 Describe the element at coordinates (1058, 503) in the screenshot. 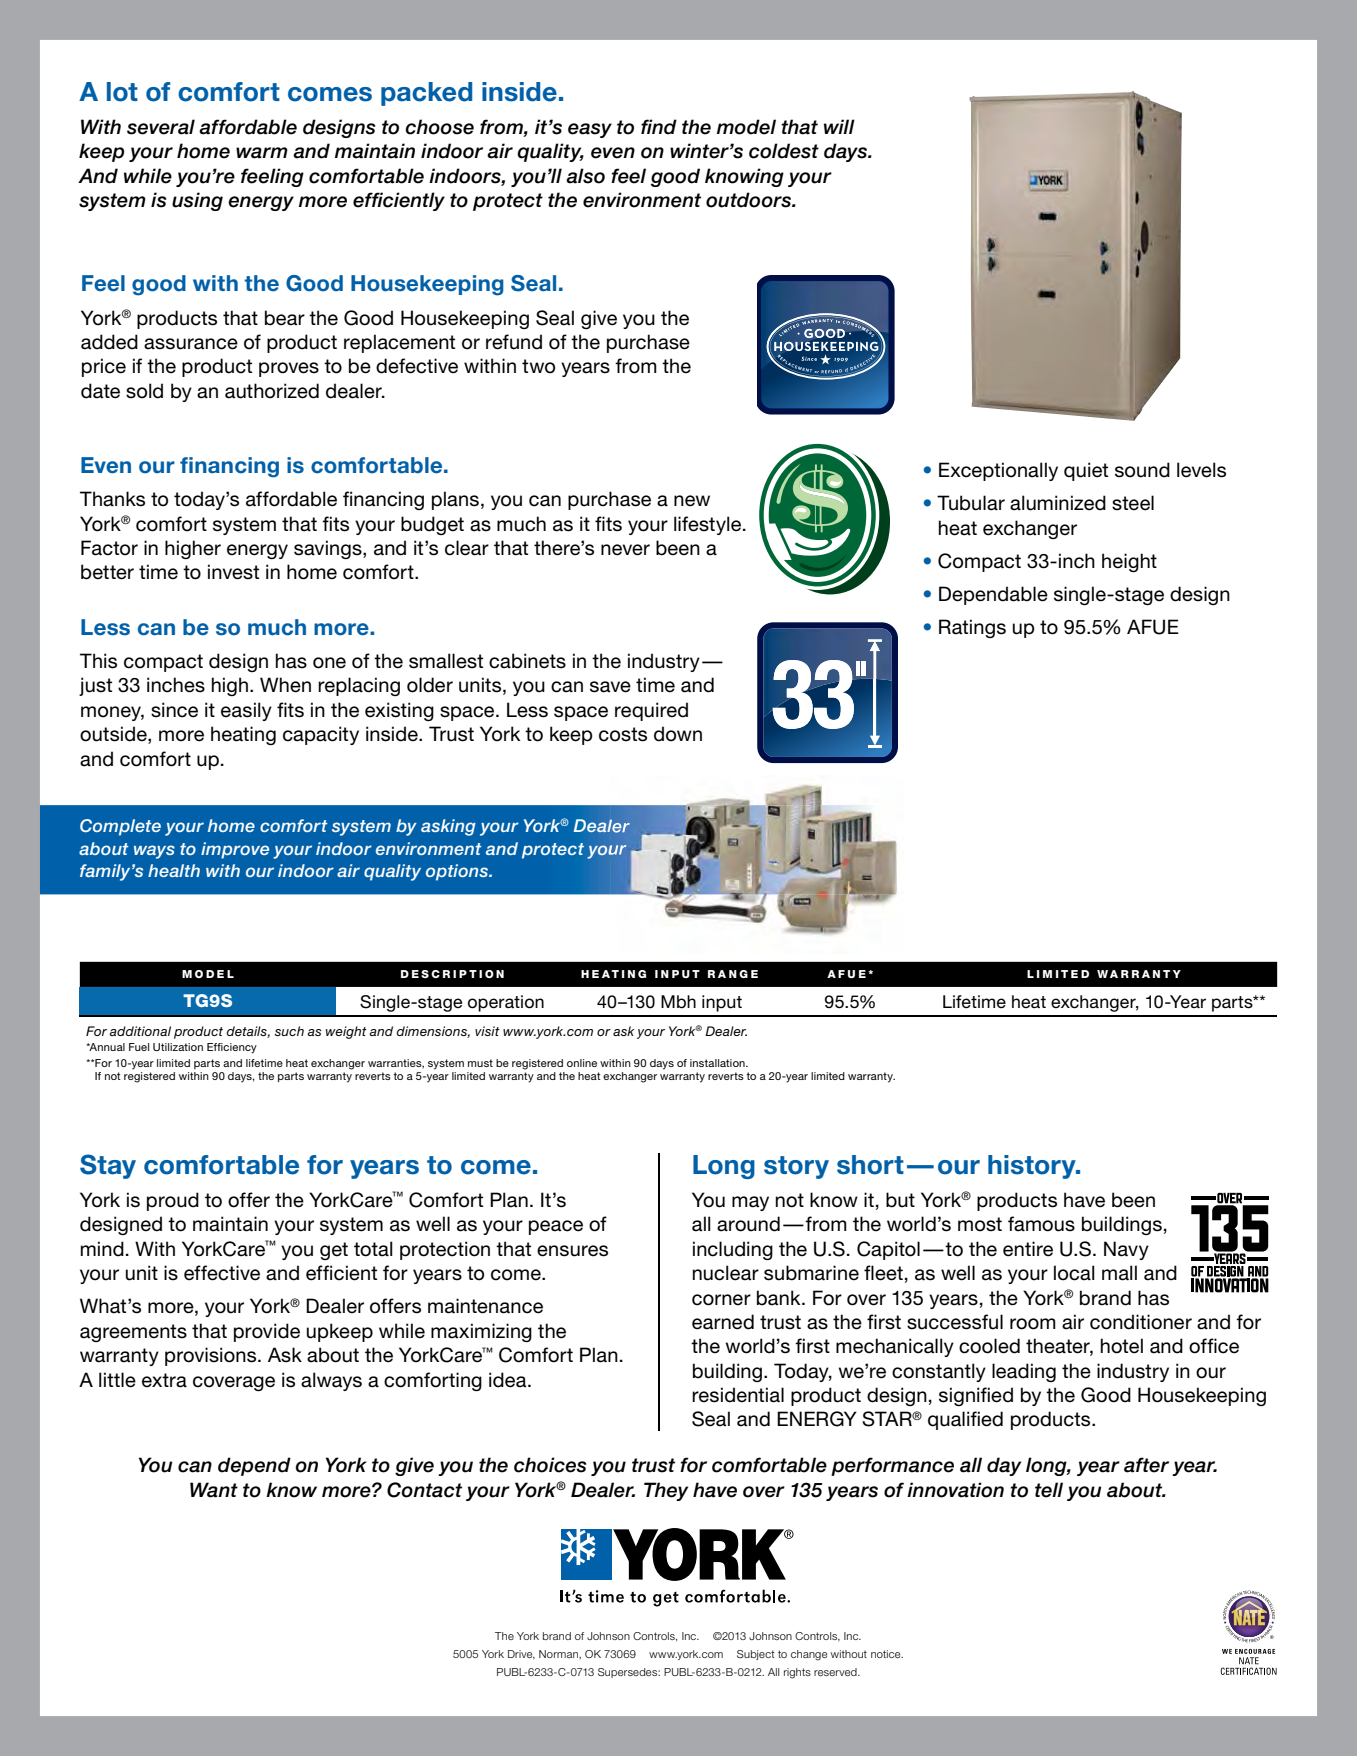

I see `aluminized` at that location.
